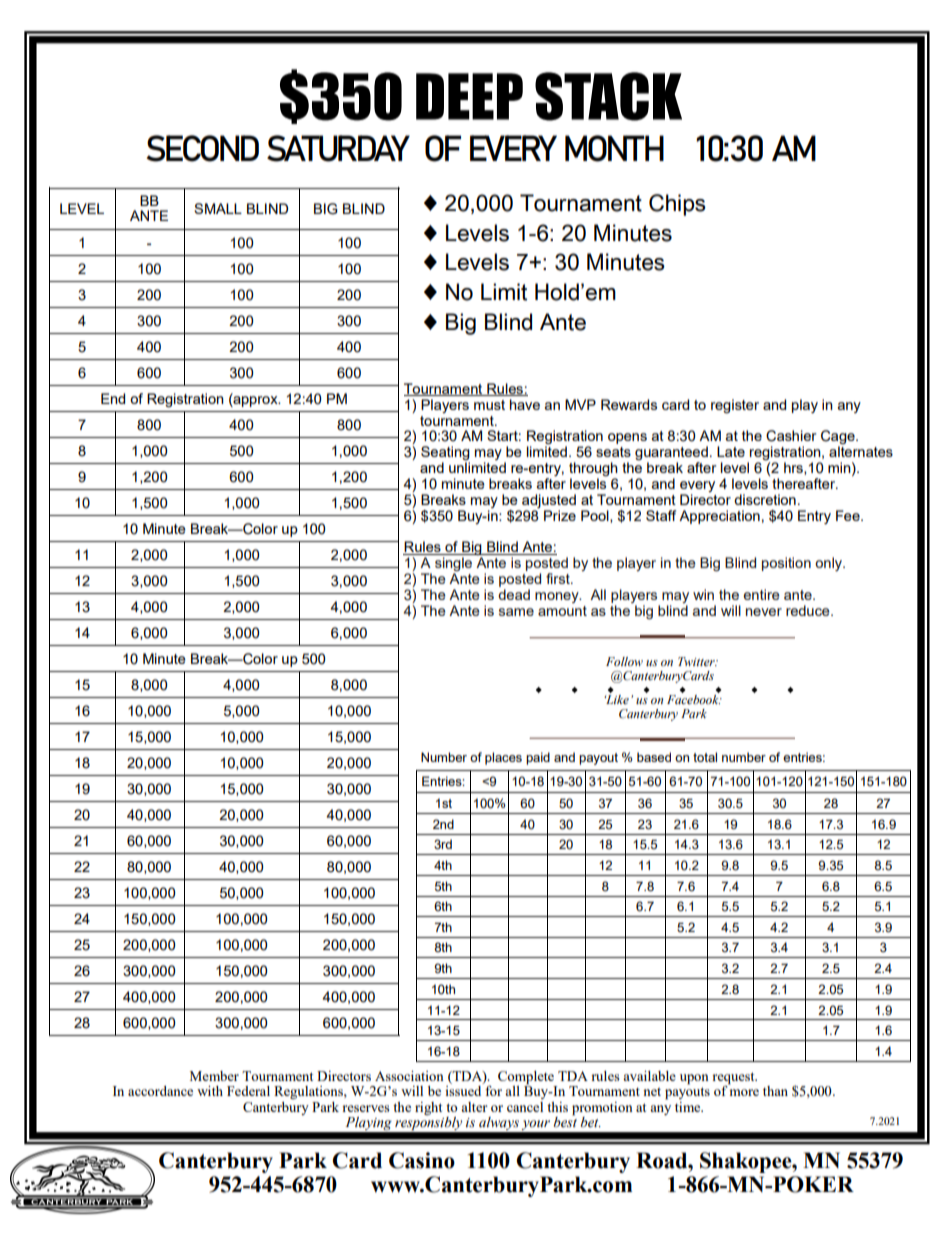  Describe the element at coordinates (210, 1091) in the screenshot. I see `with` at that location.
